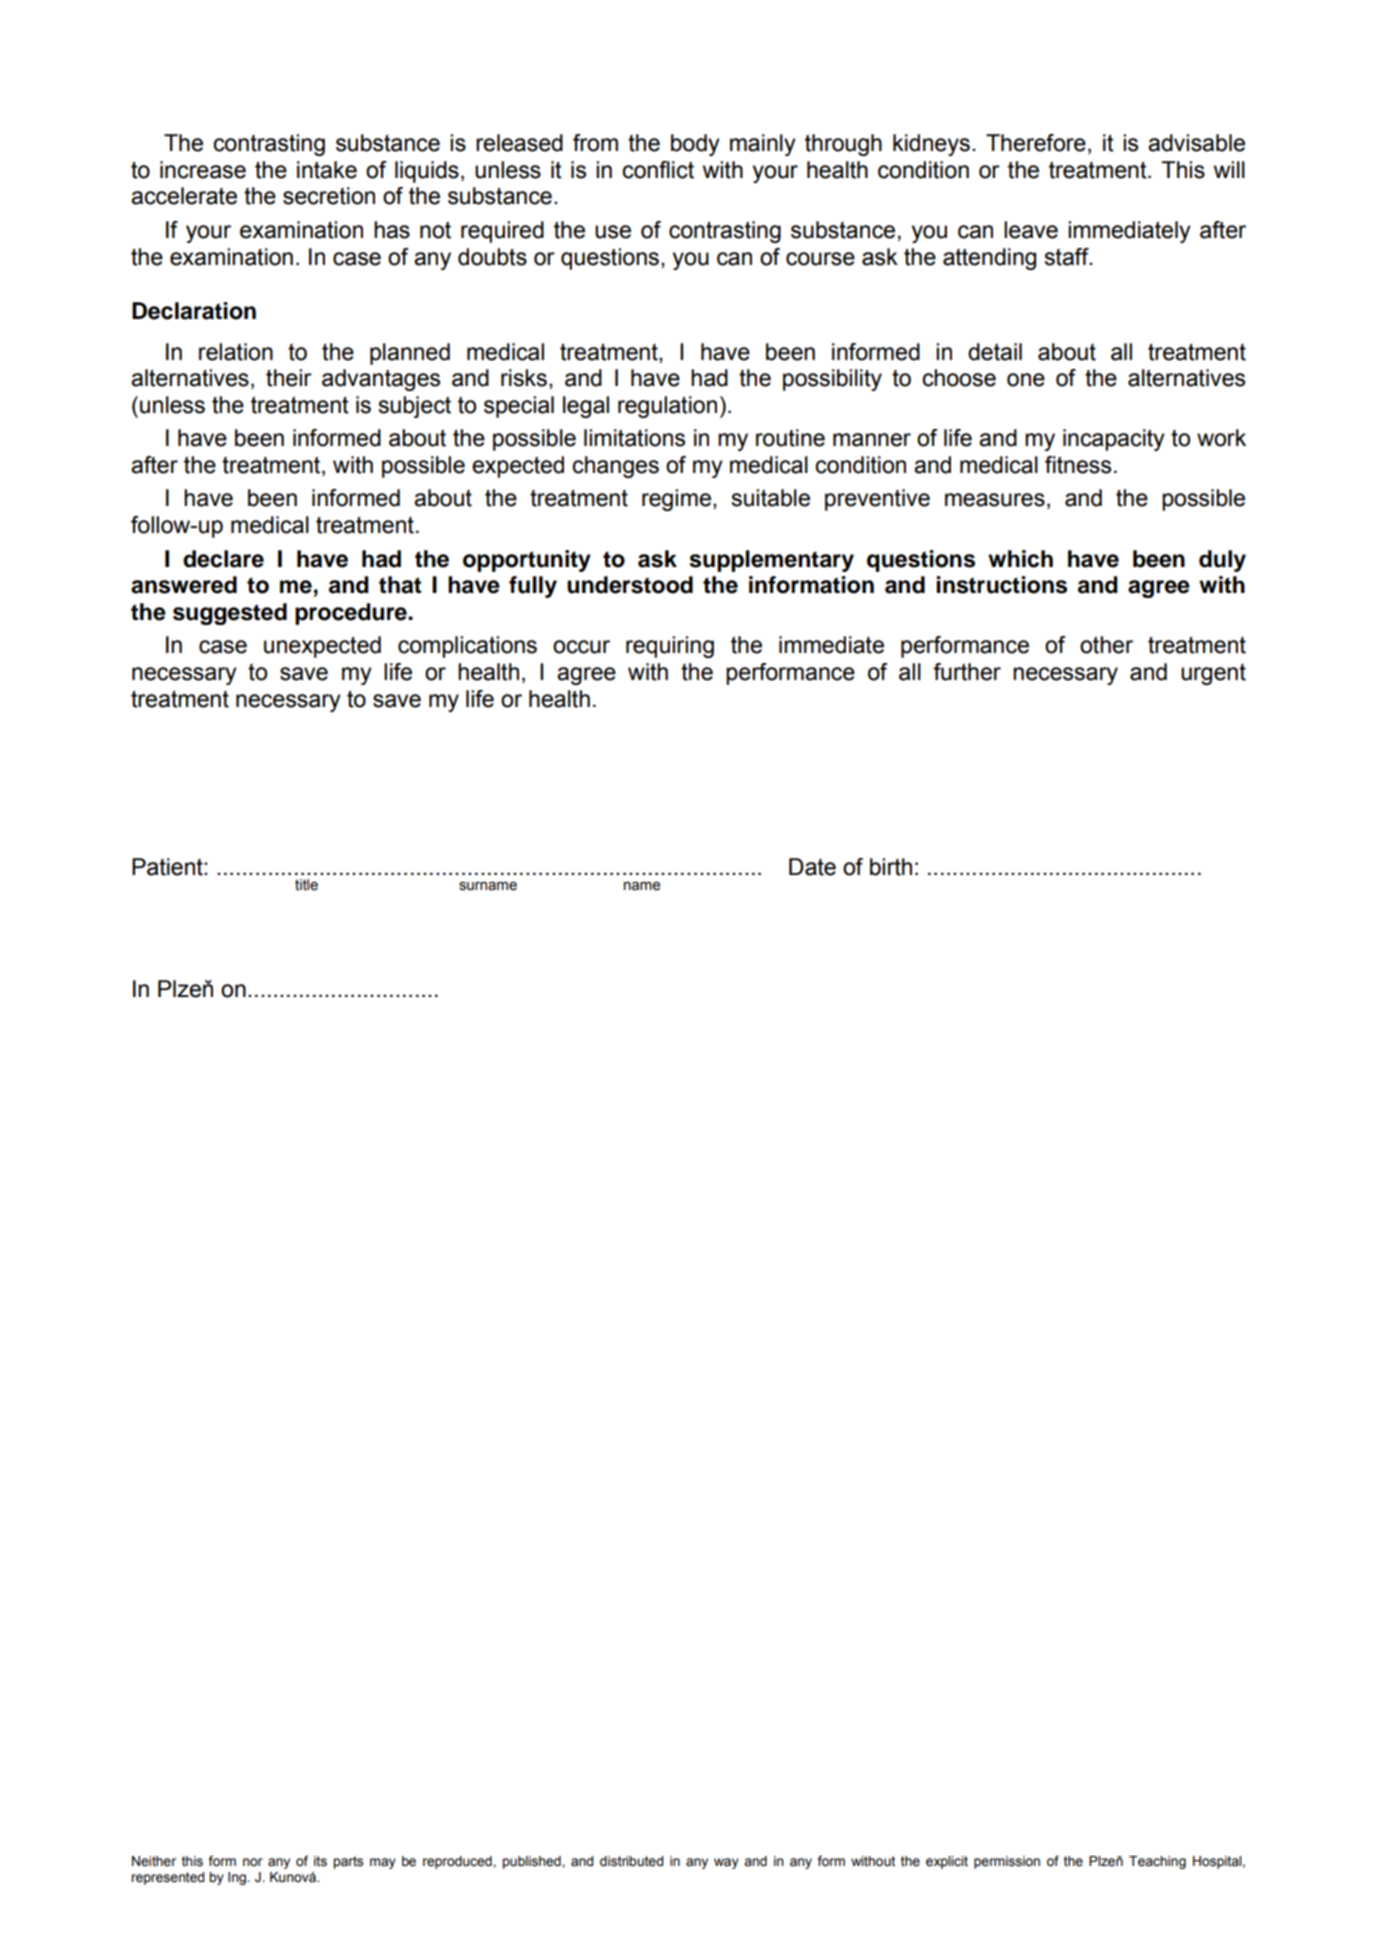  I want to click on conflict, so click(658, 170).
